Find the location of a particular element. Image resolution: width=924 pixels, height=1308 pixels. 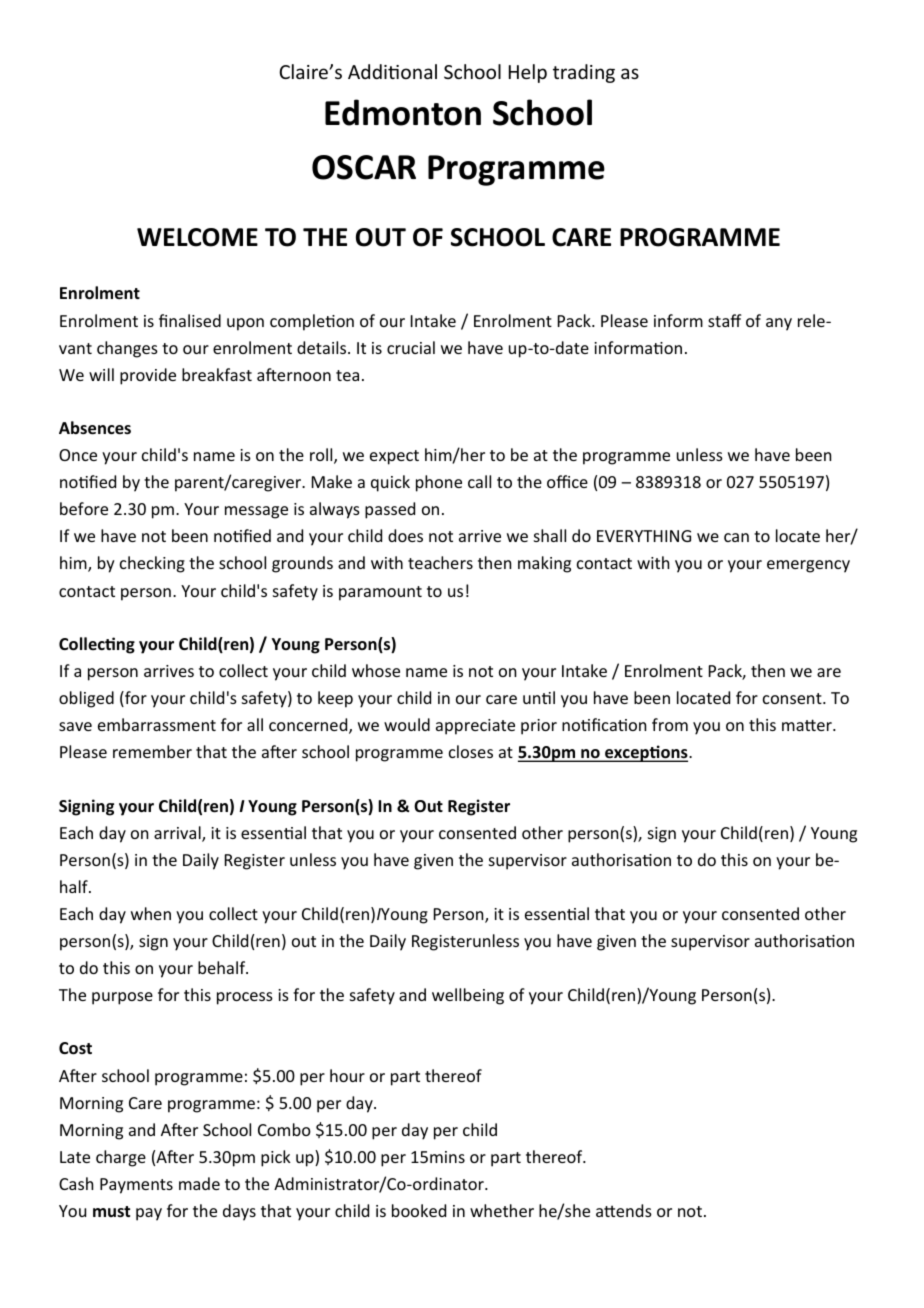

wellbeing is located at coordinates (468, 996).
